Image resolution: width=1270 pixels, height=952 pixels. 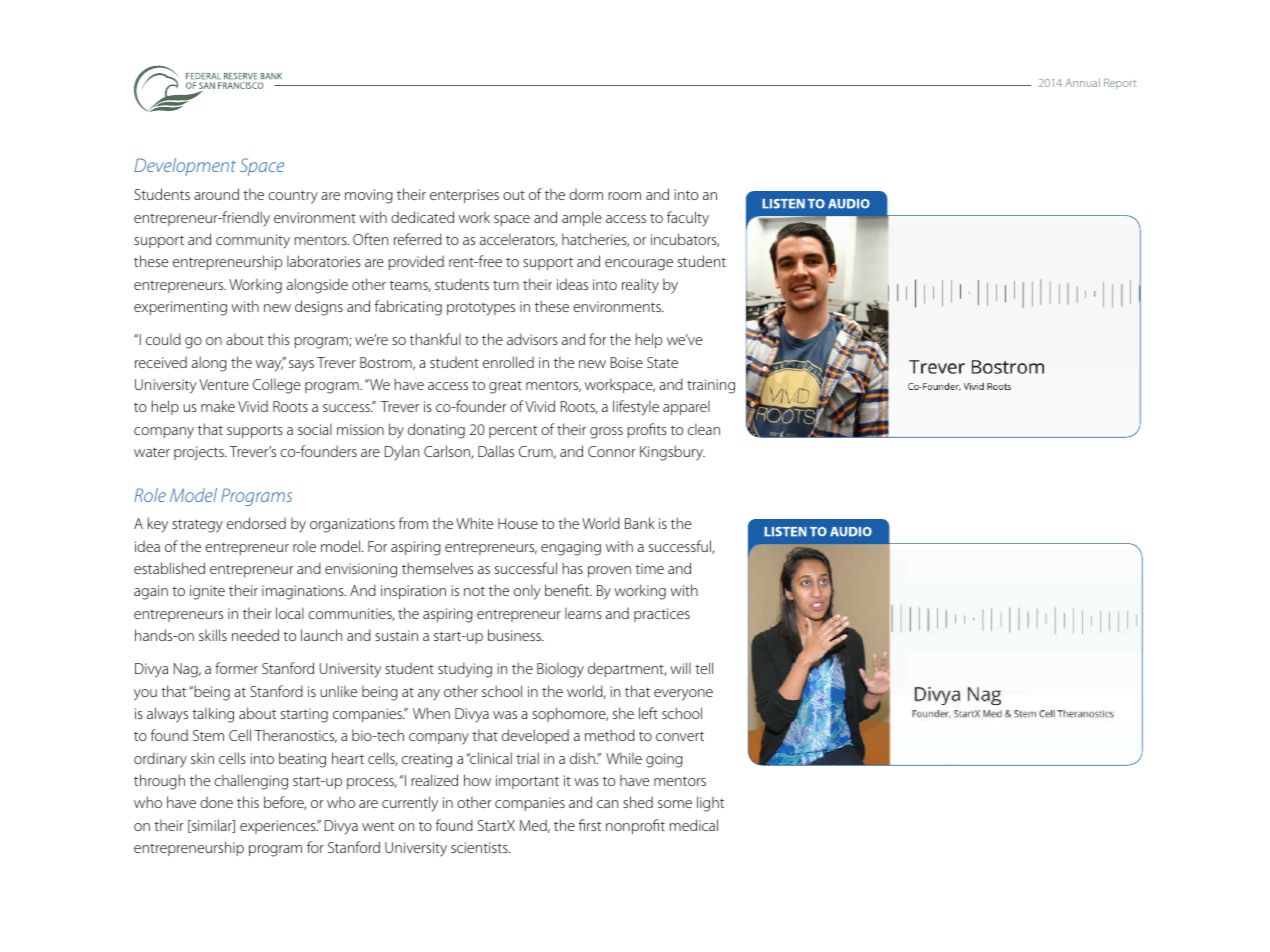 What do you see at coordinates (301, 366) in the page?
I see `says` at bounding box center [301, 366].
